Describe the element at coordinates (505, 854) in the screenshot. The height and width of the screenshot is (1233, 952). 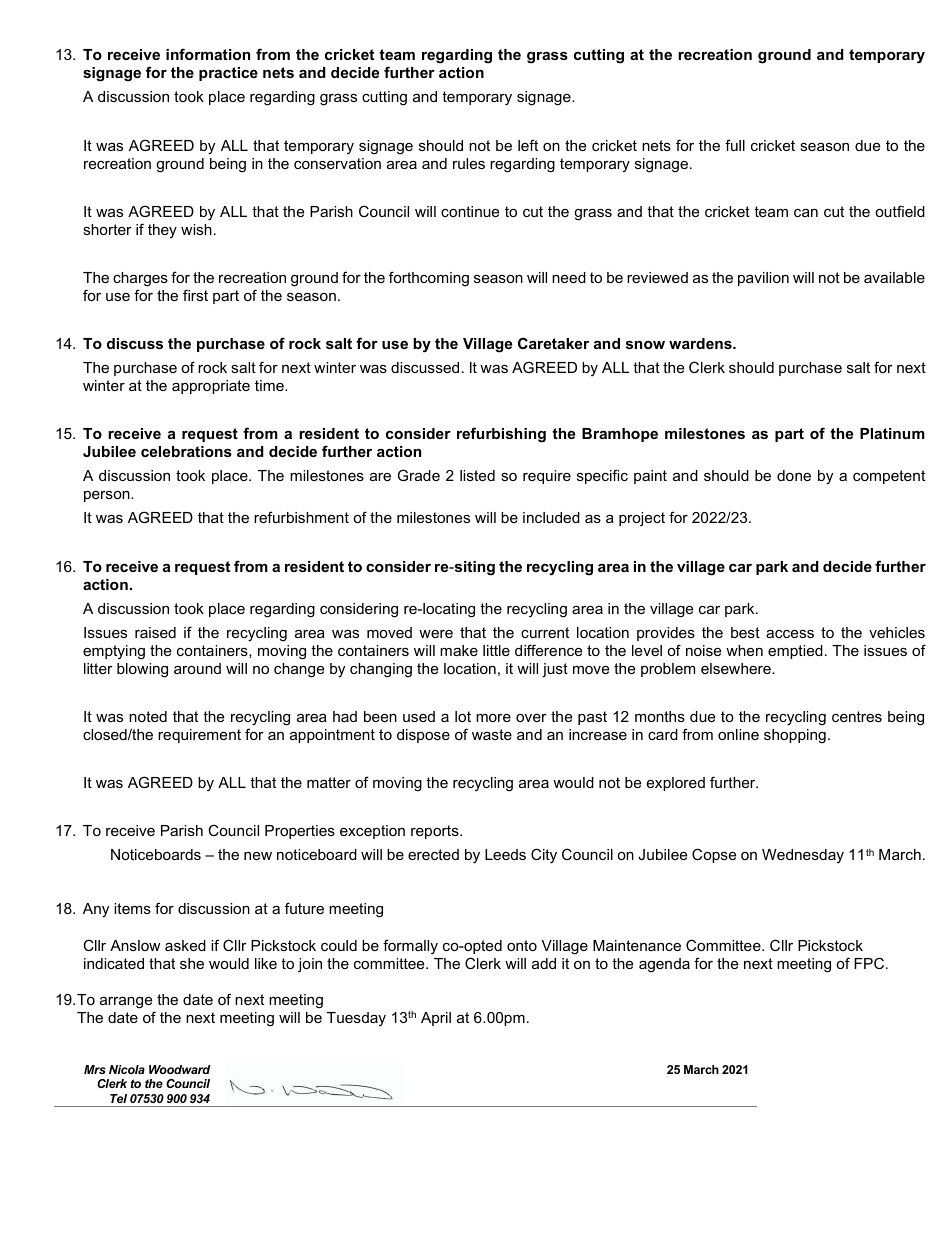
I see `Leeds` at that location.
